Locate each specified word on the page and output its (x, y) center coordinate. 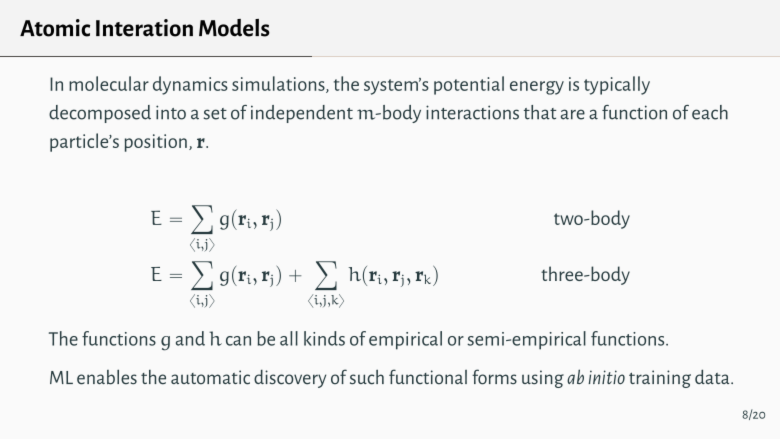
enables (107, 377)
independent (302, 114)
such (367, 377)
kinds (324, 338)
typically (617, 85)
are (573, 114)
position (156, 143)
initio (606, 377)
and (190, 338)
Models (234, 28)
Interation (144, 28)
